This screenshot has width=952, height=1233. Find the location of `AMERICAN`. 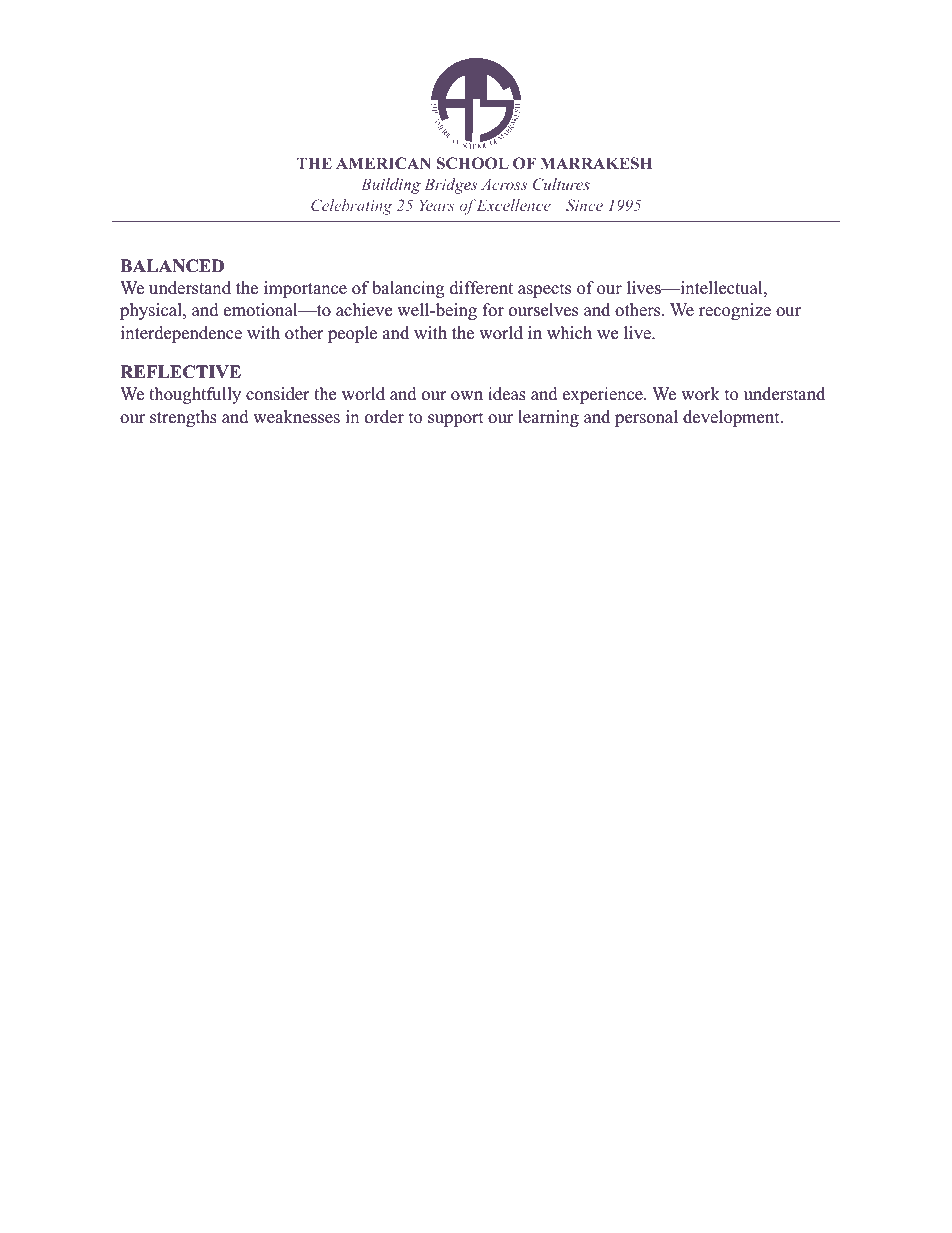

AMERICAN is located at coordinates (383, 163).
